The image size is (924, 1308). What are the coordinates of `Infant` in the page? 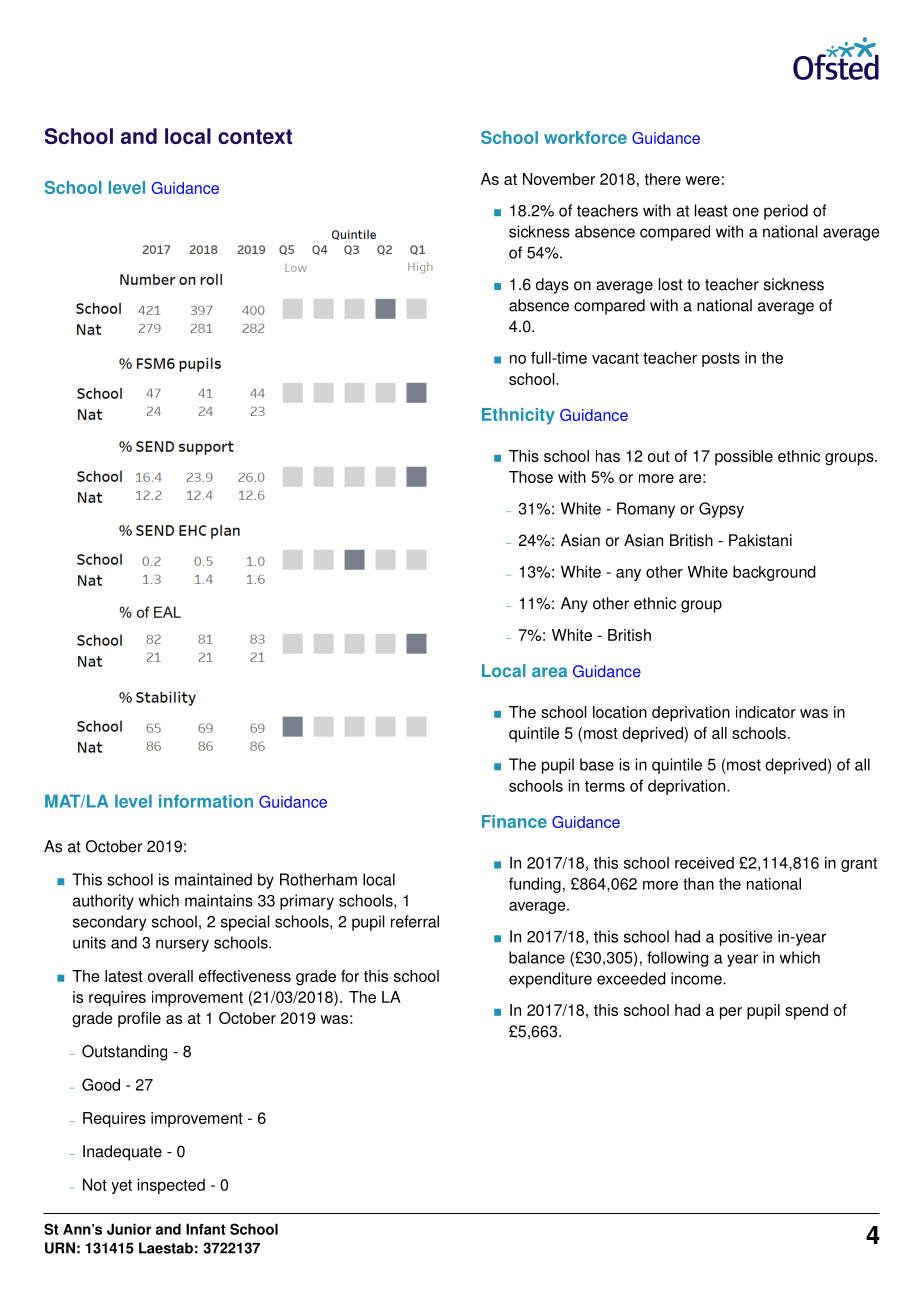 It's located at (205, 1229).
